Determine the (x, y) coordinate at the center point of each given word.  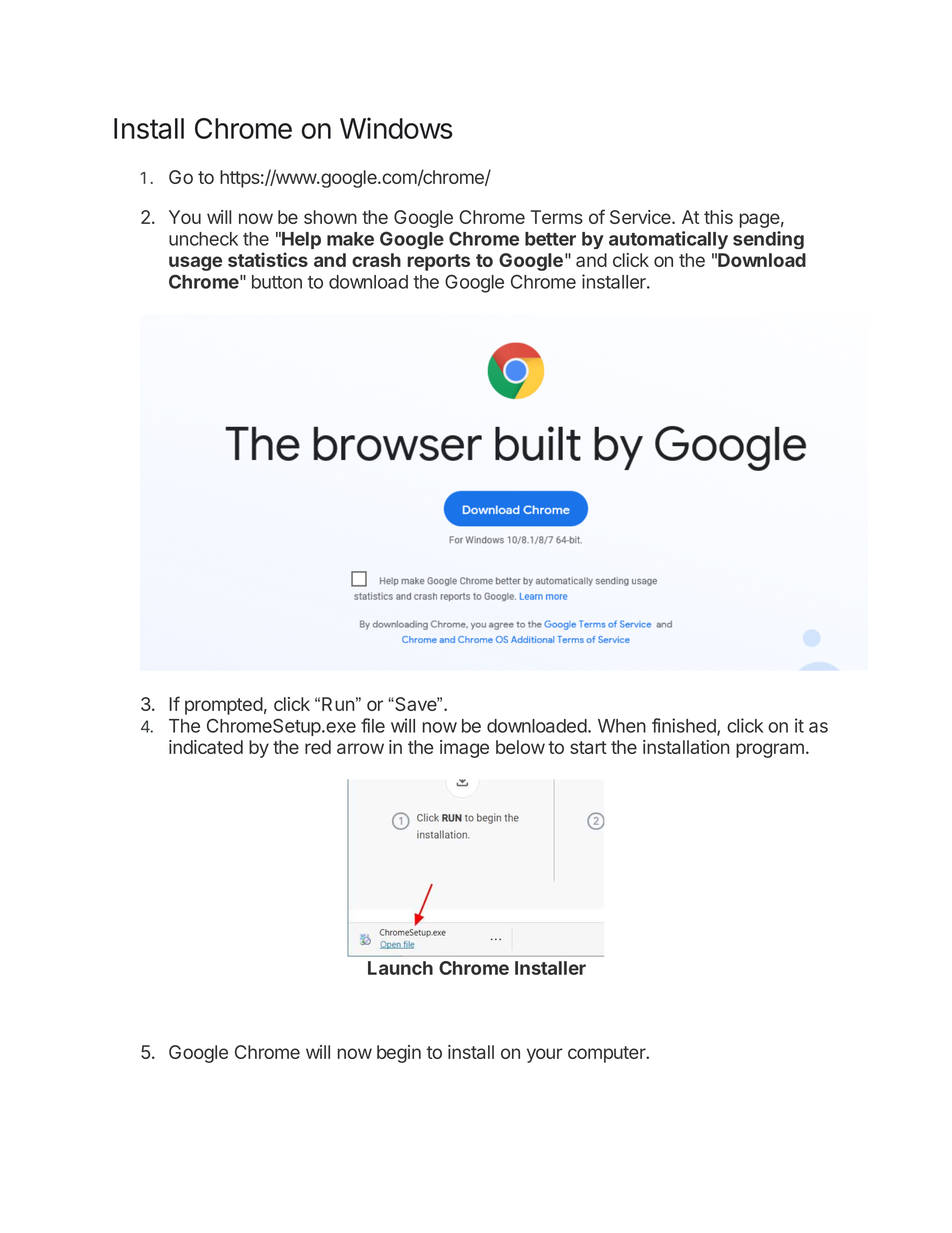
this (718, 217)
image (464, 749)
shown (330, 217)
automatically (668, 240)
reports (438, 262)
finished (685, 726)
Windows (396, 128)
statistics (268, 259)
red (318, 747)
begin (399, 1054)
